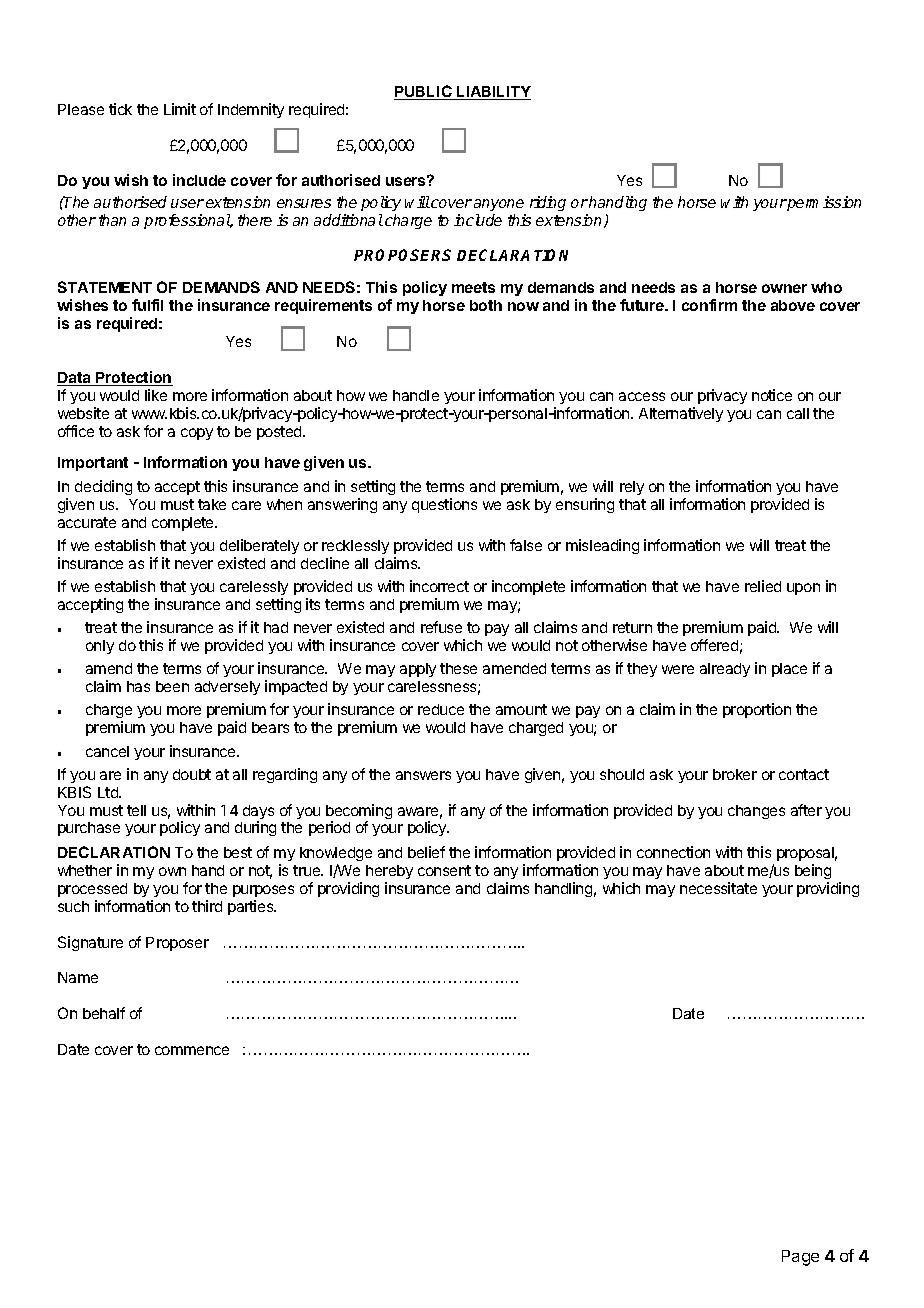  What do you see at coordinates (800, 1258) in the screenshot?
I see `Page` at bounding box center [800, 1258].
